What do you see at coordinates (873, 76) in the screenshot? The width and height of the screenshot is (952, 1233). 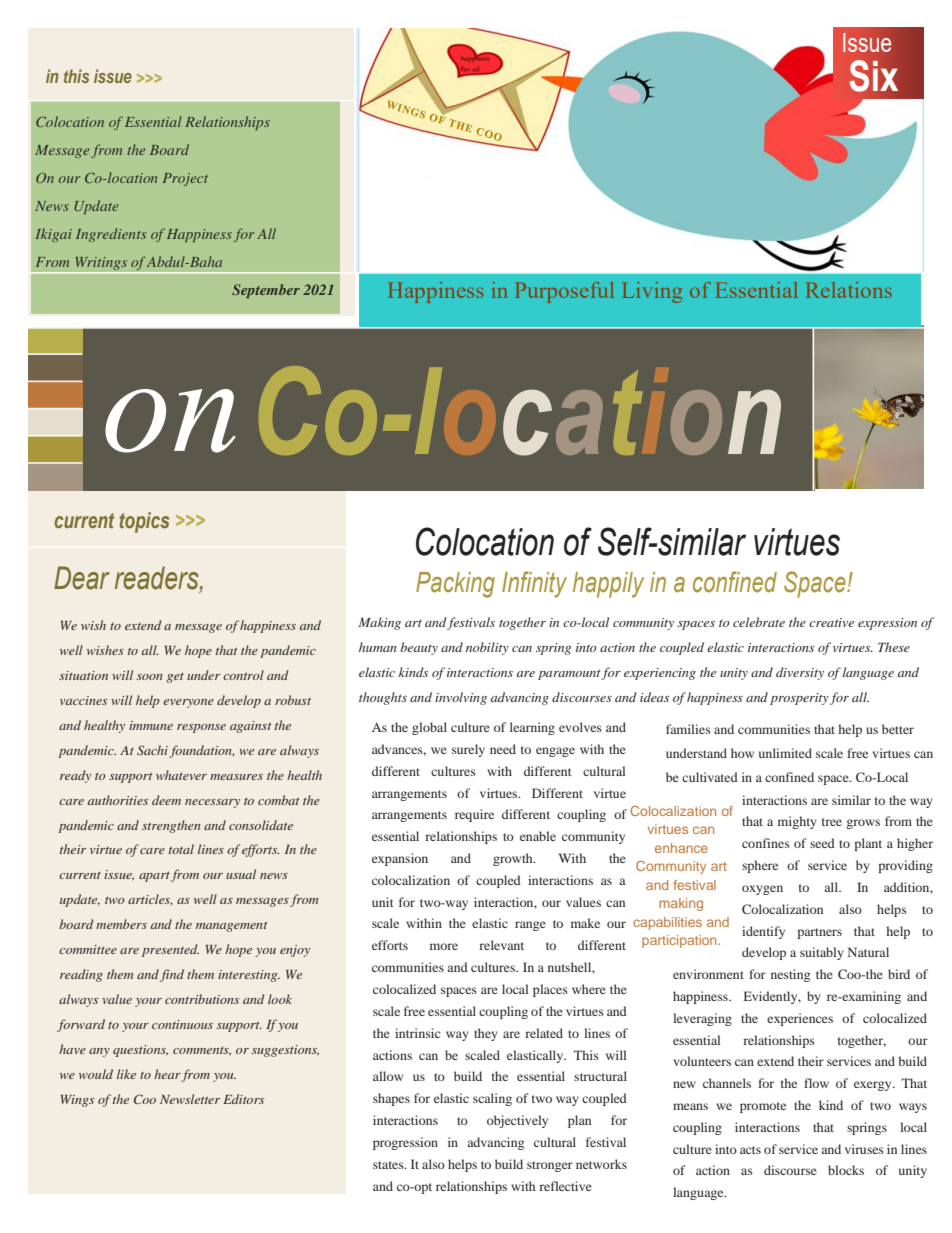 I see `Six` at bounding box center [873, 76].
